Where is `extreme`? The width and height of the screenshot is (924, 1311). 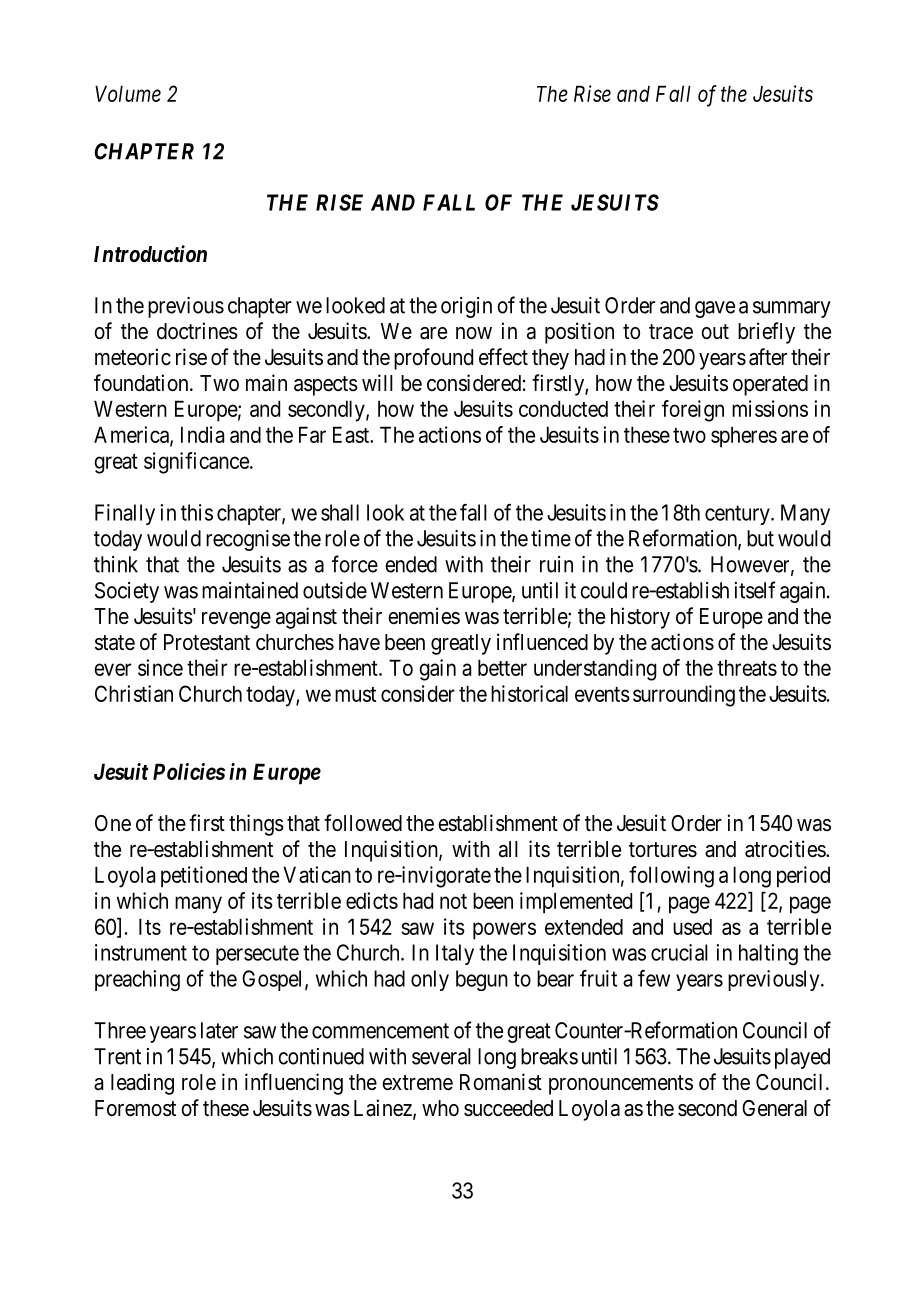 extreme is located at coordinates (417, 1083).
